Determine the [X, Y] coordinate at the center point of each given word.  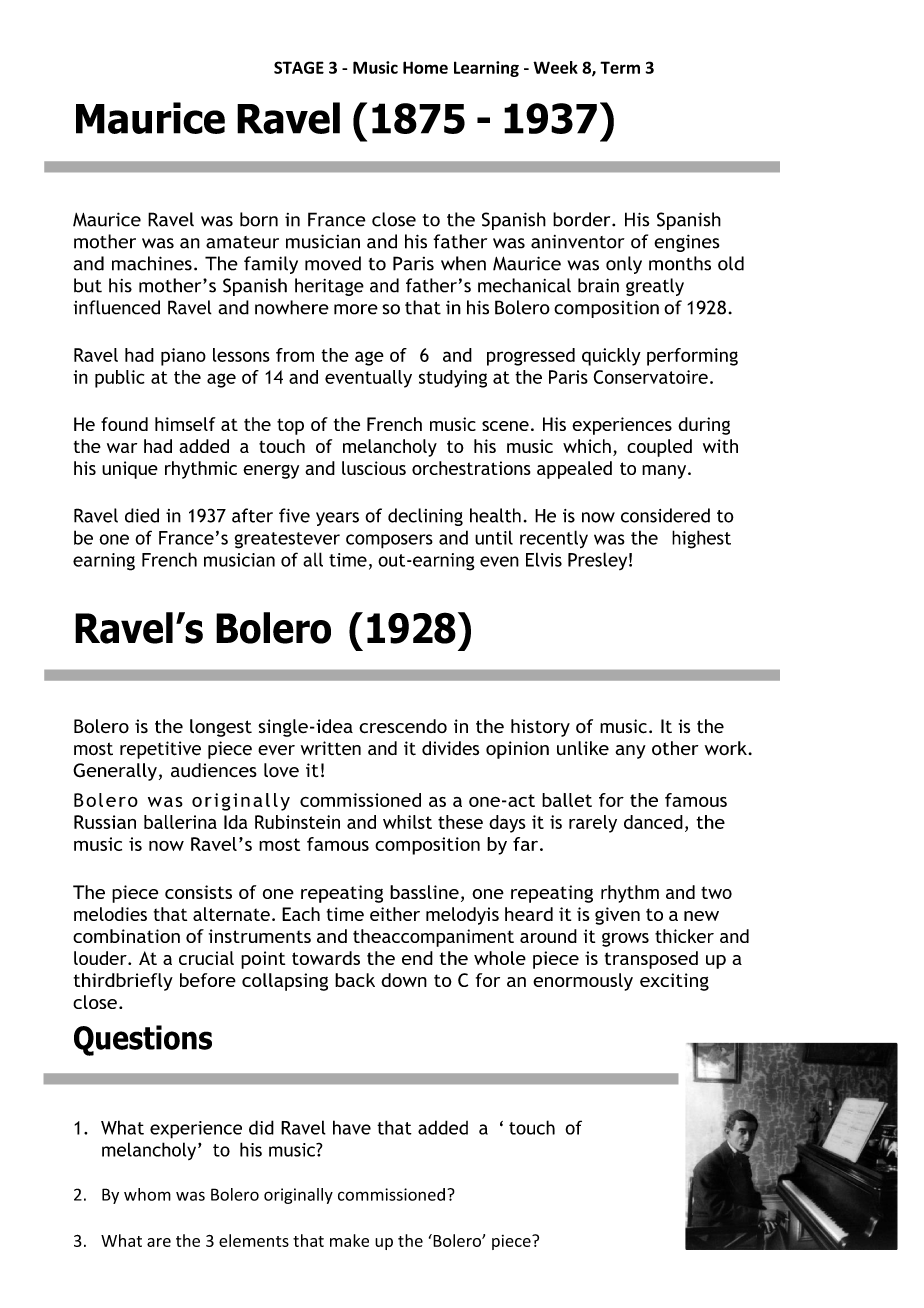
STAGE [299, 67]
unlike [583, 748]
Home [425, 67]
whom [147, 1194]
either [395, 914]
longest [221, 728]
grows [625, 940]
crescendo [403, 726]
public [120, 379]
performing [692, 357]
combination [126, 936]
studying [453, 379]
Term [620, 67]
